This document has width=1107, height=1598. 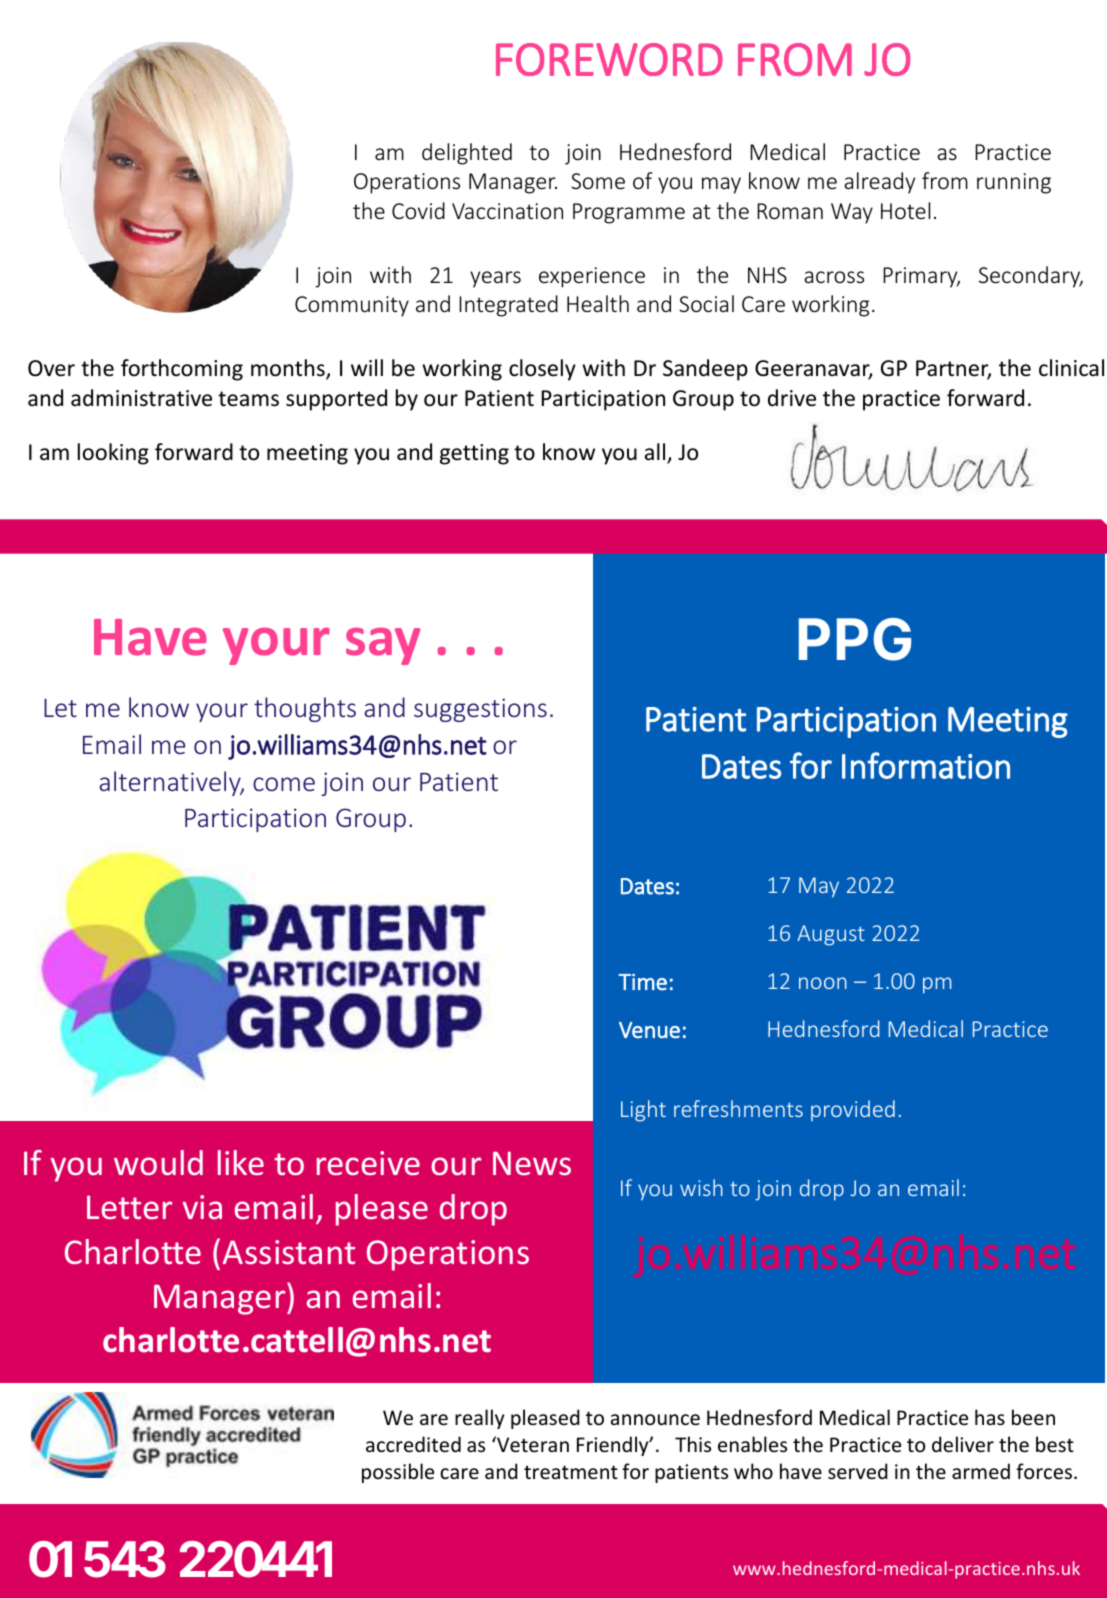 I want to click on possible, so click(x=398, y=1473).
